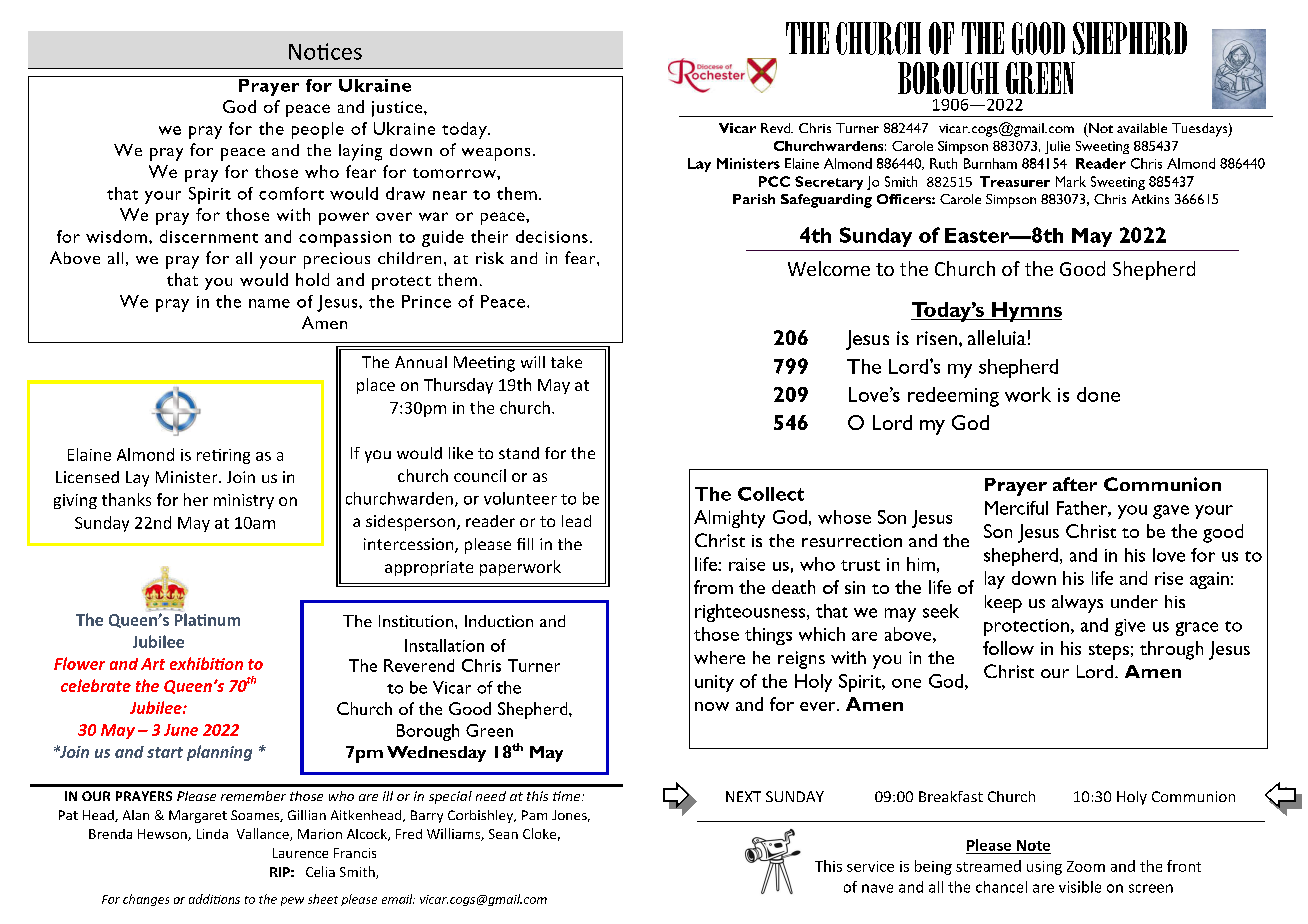 The image size is (1308, 924). I want to click on weapons, so click(496, 154).
